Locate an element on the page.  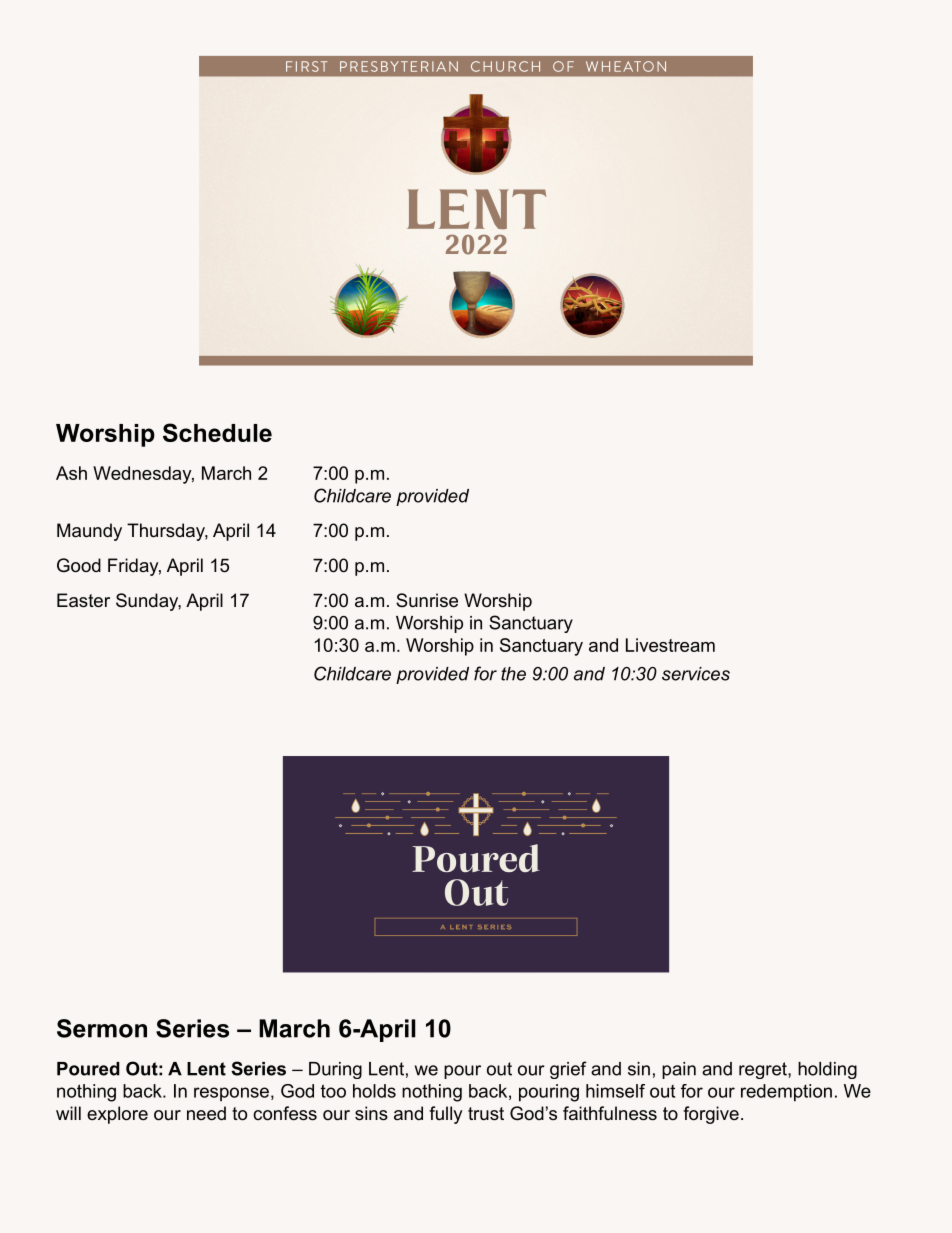
explore is located at coordinates (117, 1115).
